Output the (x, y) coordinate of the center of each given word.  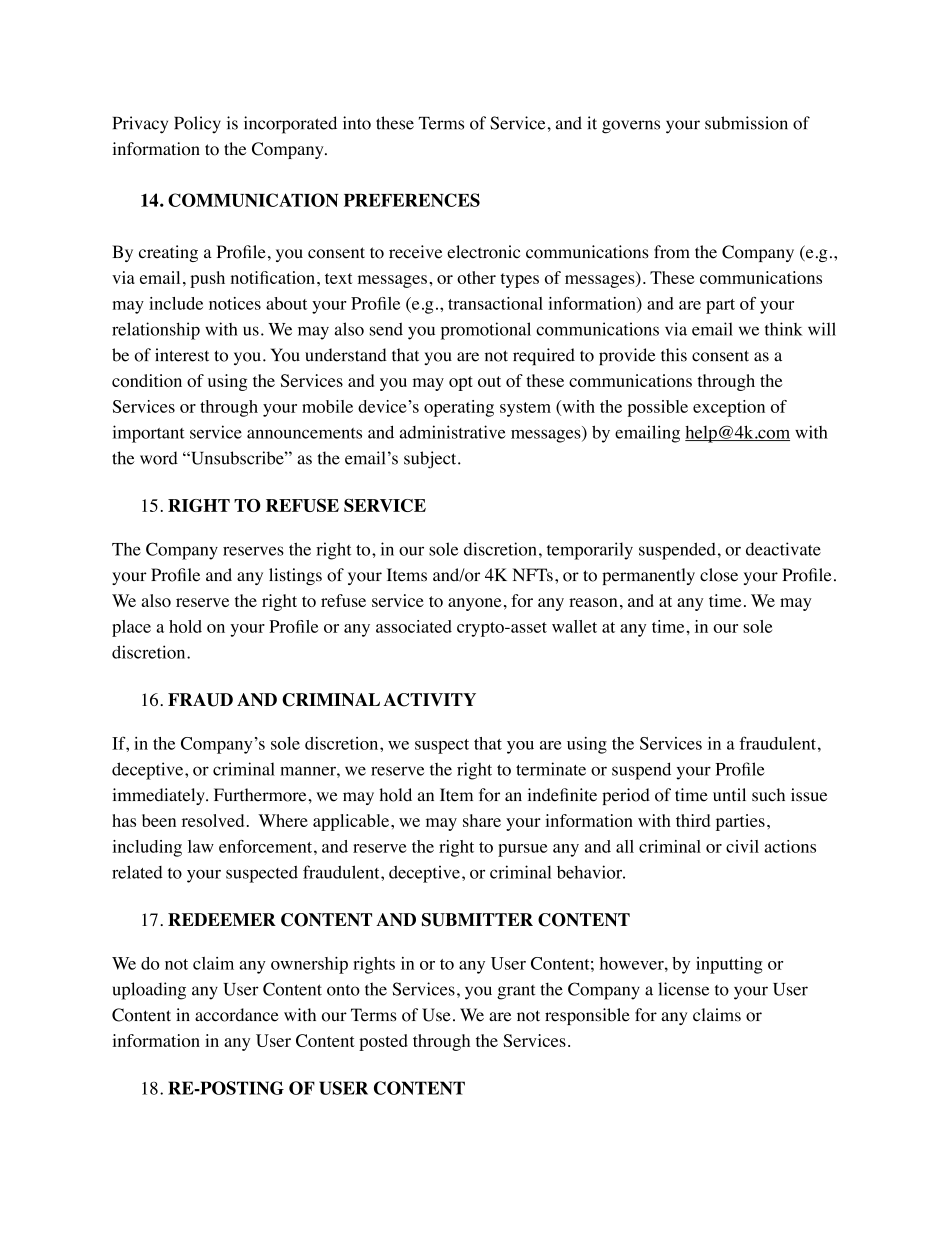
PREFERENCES (412, 200)
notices (235, 303)
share (482, 820)
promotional (486, 331)
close (719, 575)
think (784, 329)
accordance (237, 1015)
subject (431, 460)
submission (746, 123)
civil (742, 846)
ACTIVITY (429, 700)
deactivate (783, 549)
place (131, 628)
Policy (197, 124)
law (201, 846)
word (159, 458)
